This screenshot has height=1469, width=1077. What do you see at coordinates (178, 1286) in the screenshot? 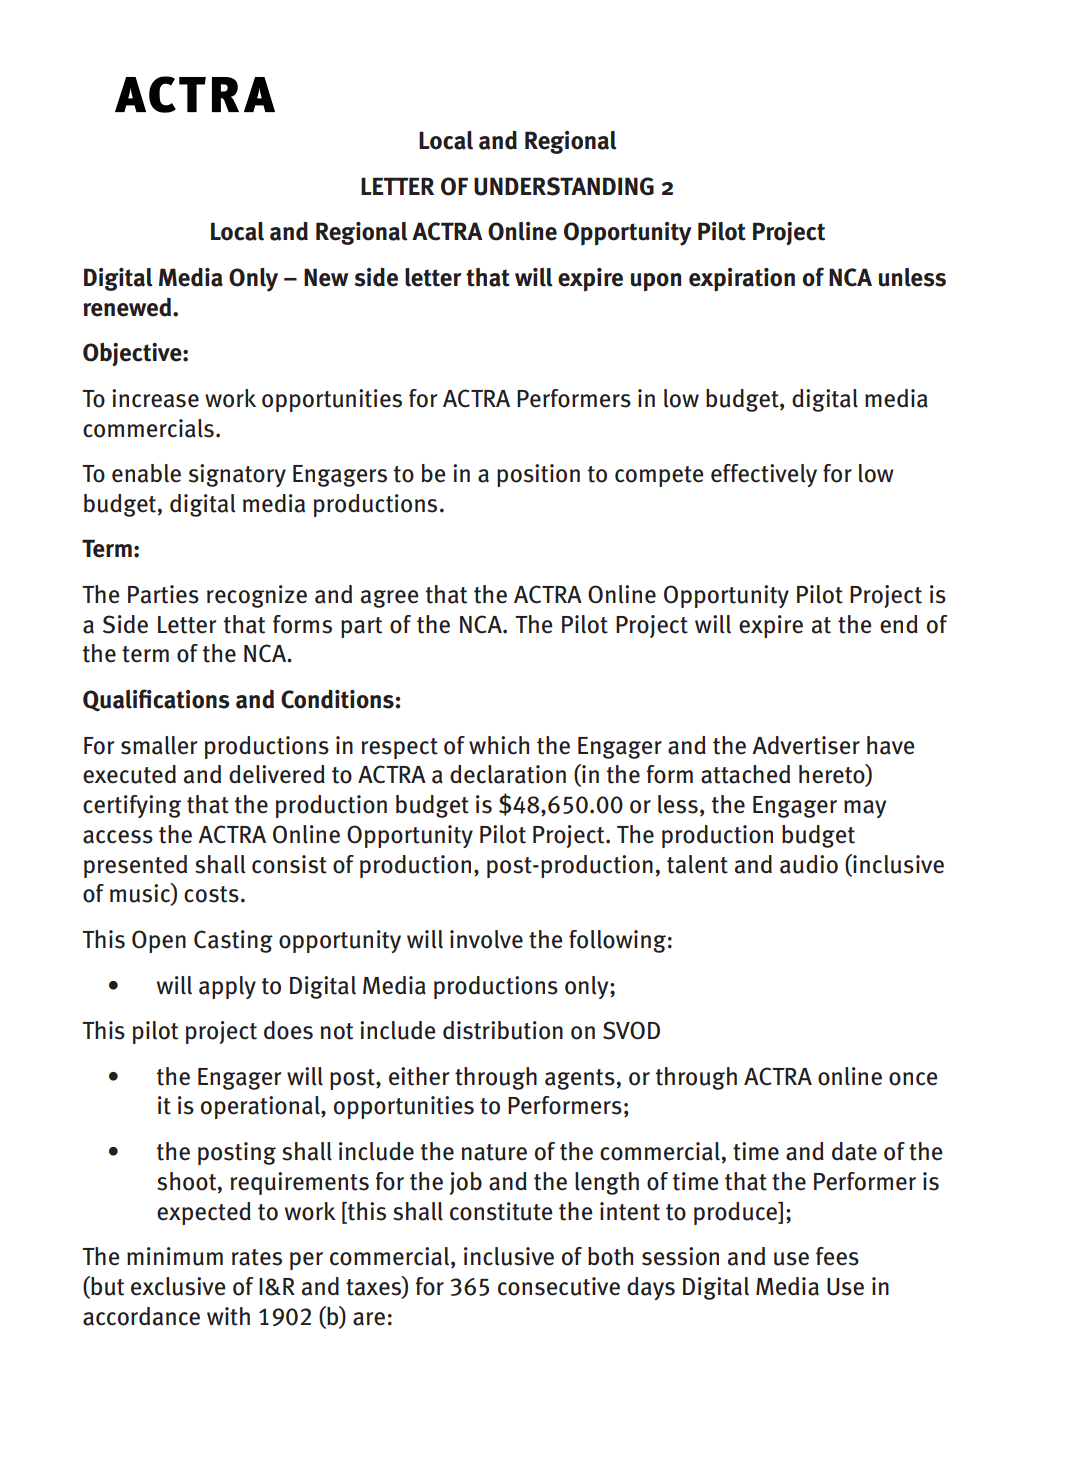
I see `exclusive` at bounding box center [178, 1286].
